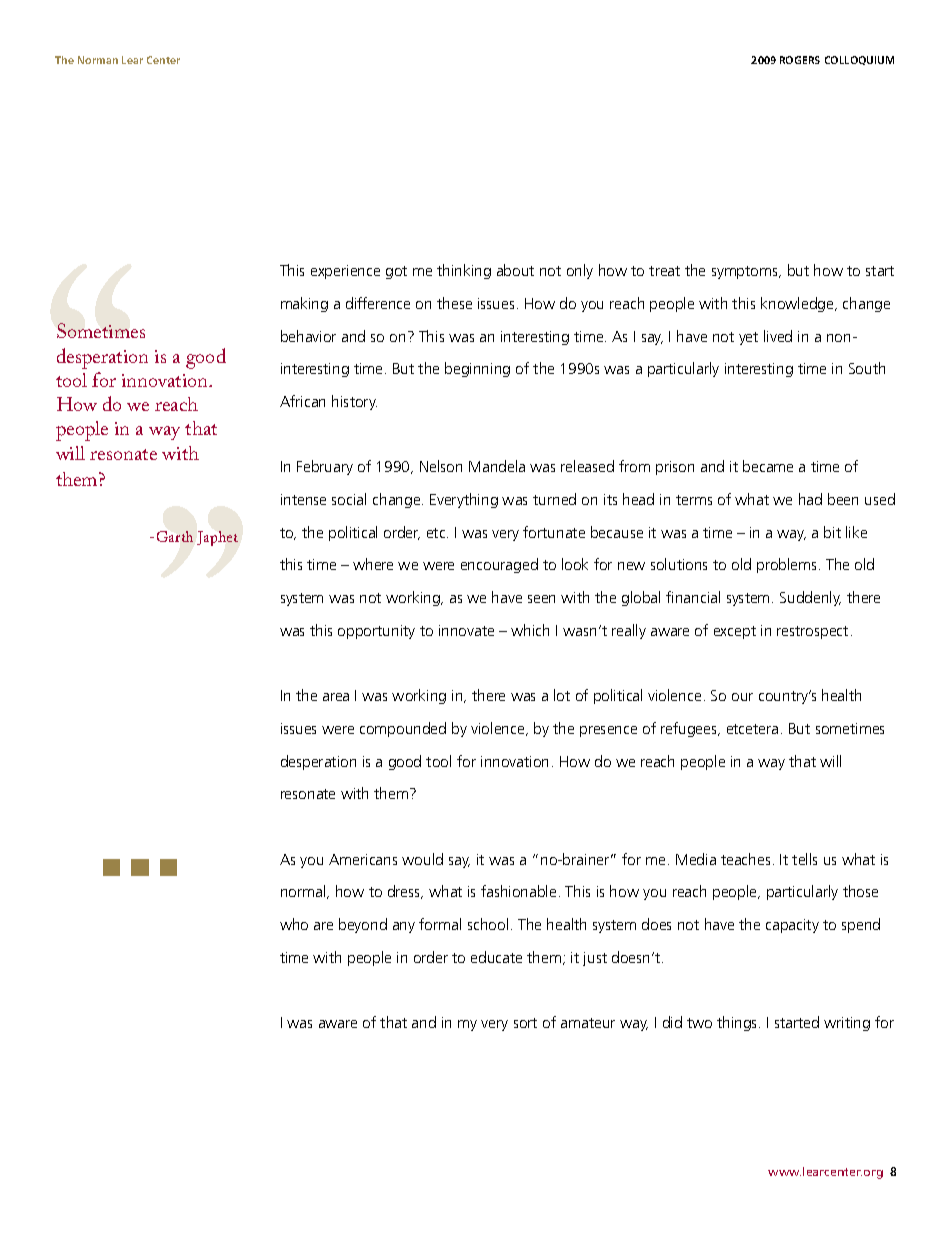 Image resolution: width=952 pixels, height=1233 pixels. Describe the element at coordinates (403, 729) in the screenshot. I see `compounded` at that location.
